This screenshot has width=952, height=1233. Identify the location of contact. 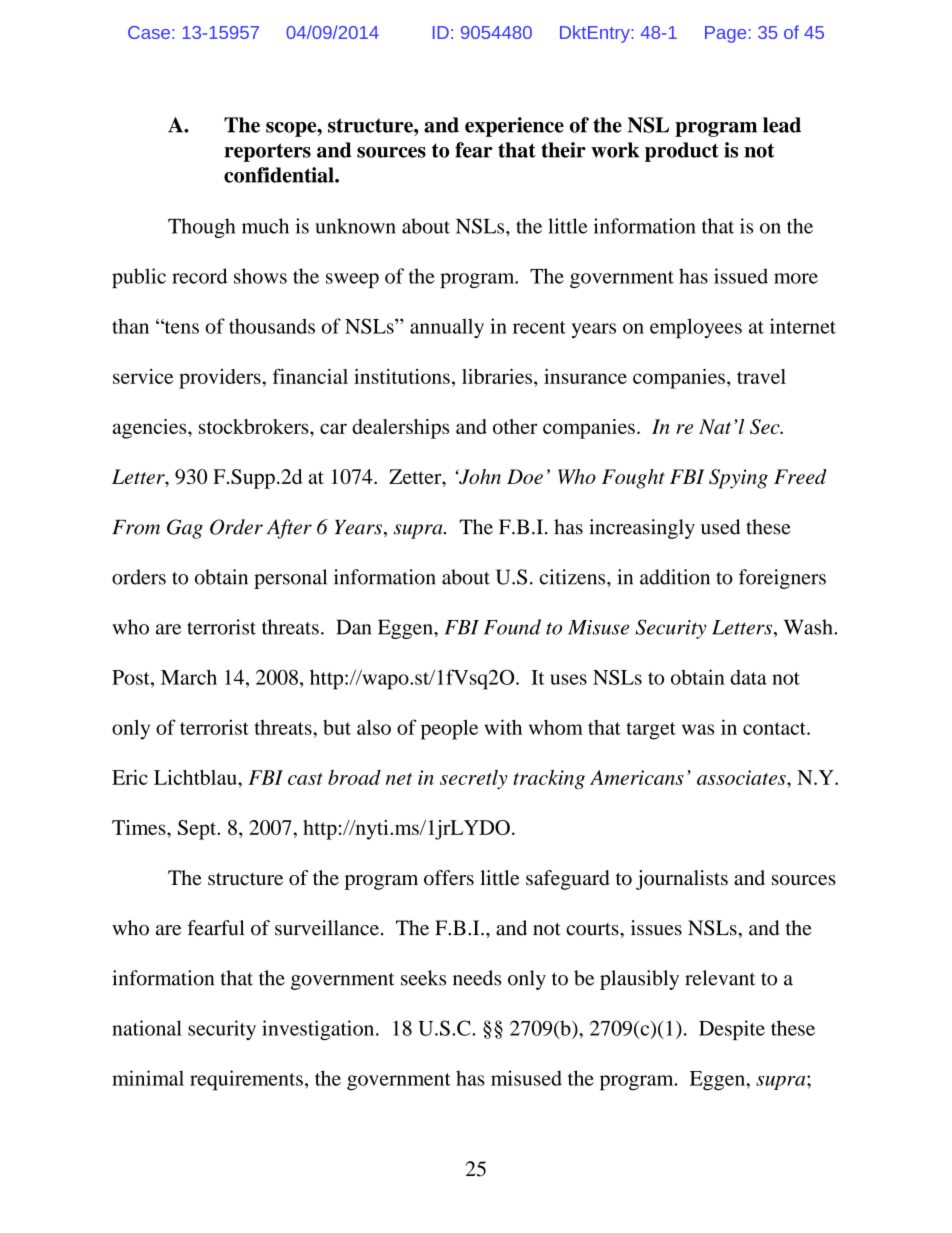
(775, 728).
